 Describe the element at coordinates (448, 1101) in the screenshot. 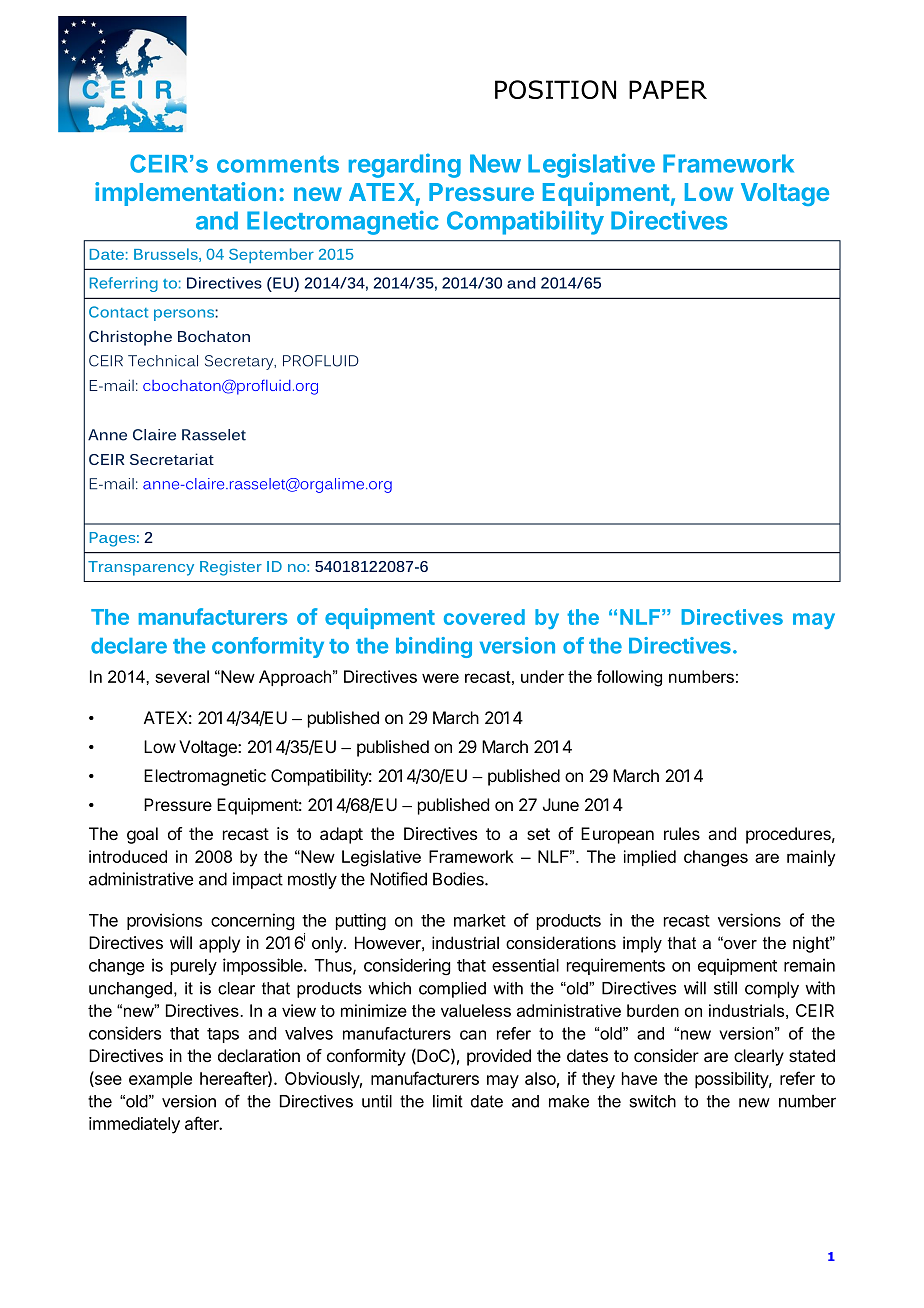

I see `limit` at that location.
